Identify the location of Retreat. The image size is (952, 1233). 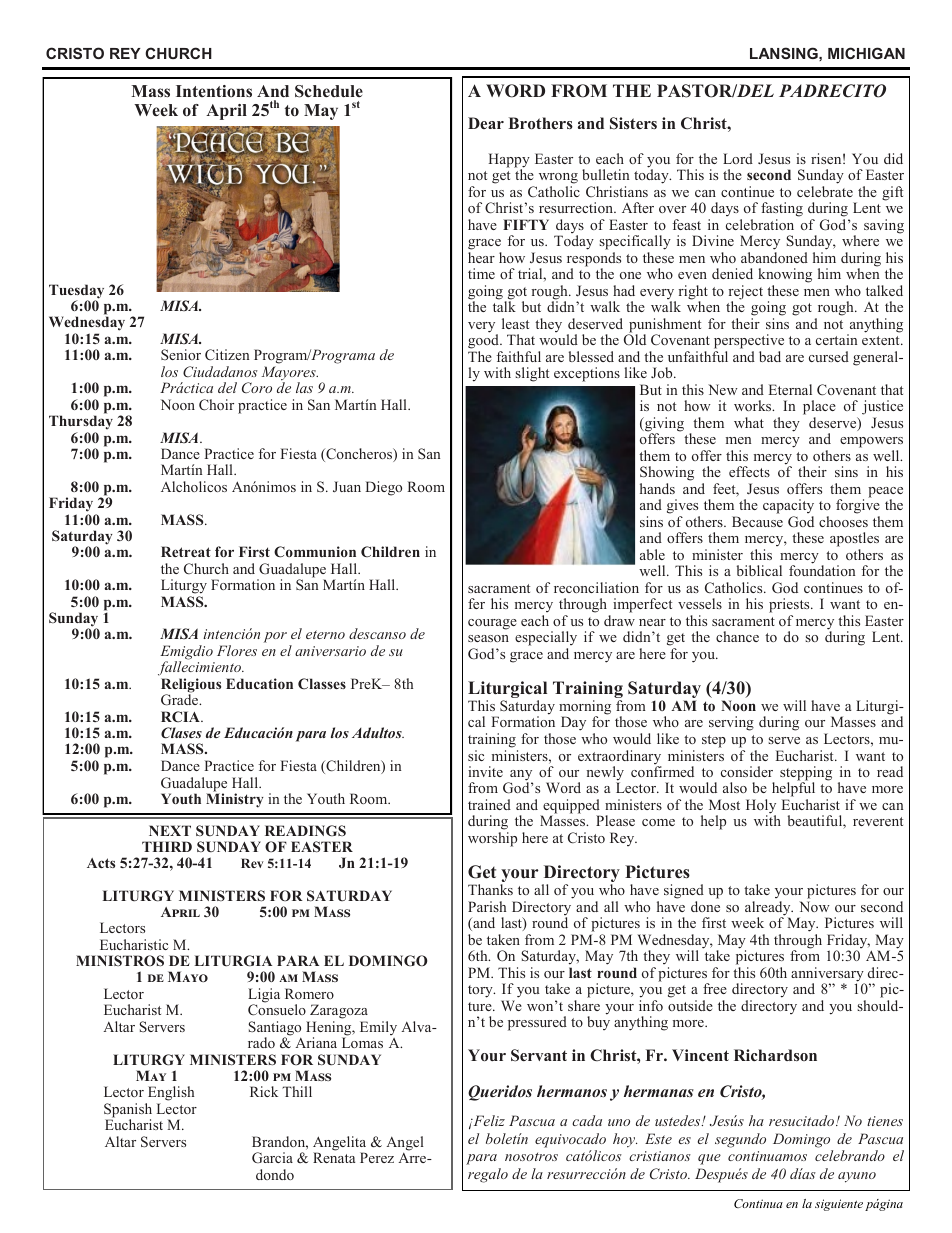
(186, 551).
